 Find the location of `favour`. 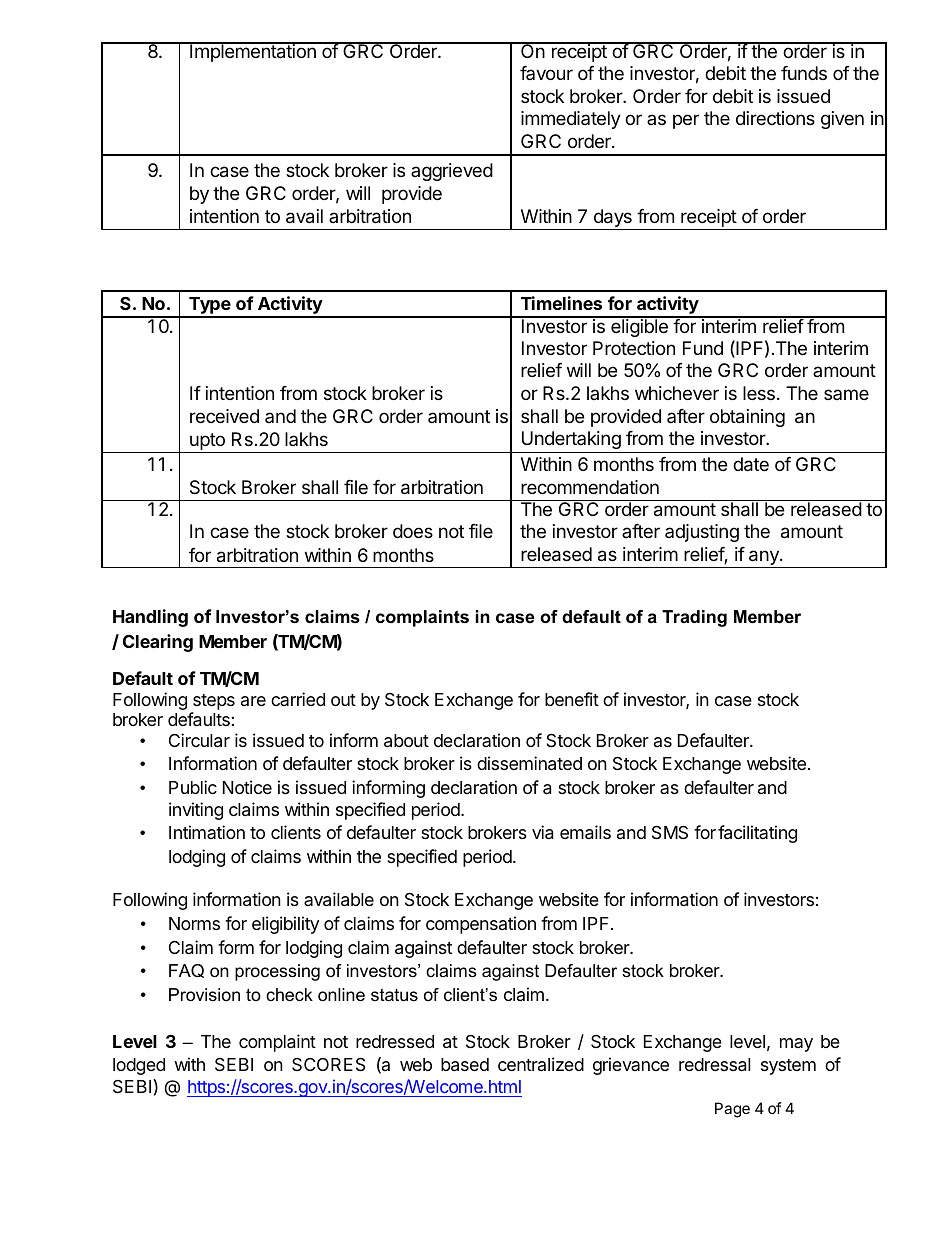

favour is located at coordinates (546, 73).
